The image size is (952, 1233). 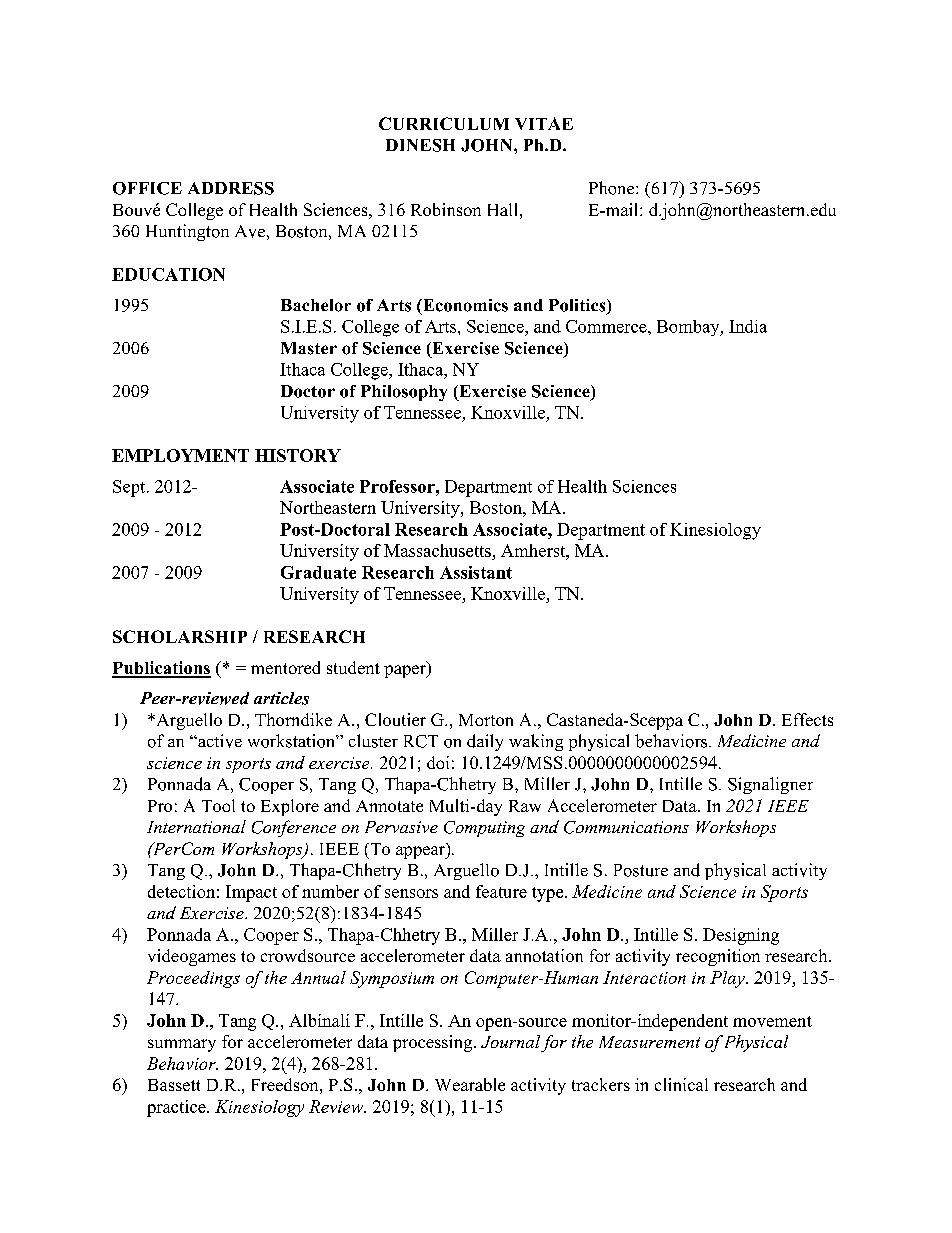 I want to click on Effects, so click(x=807, y=719).
